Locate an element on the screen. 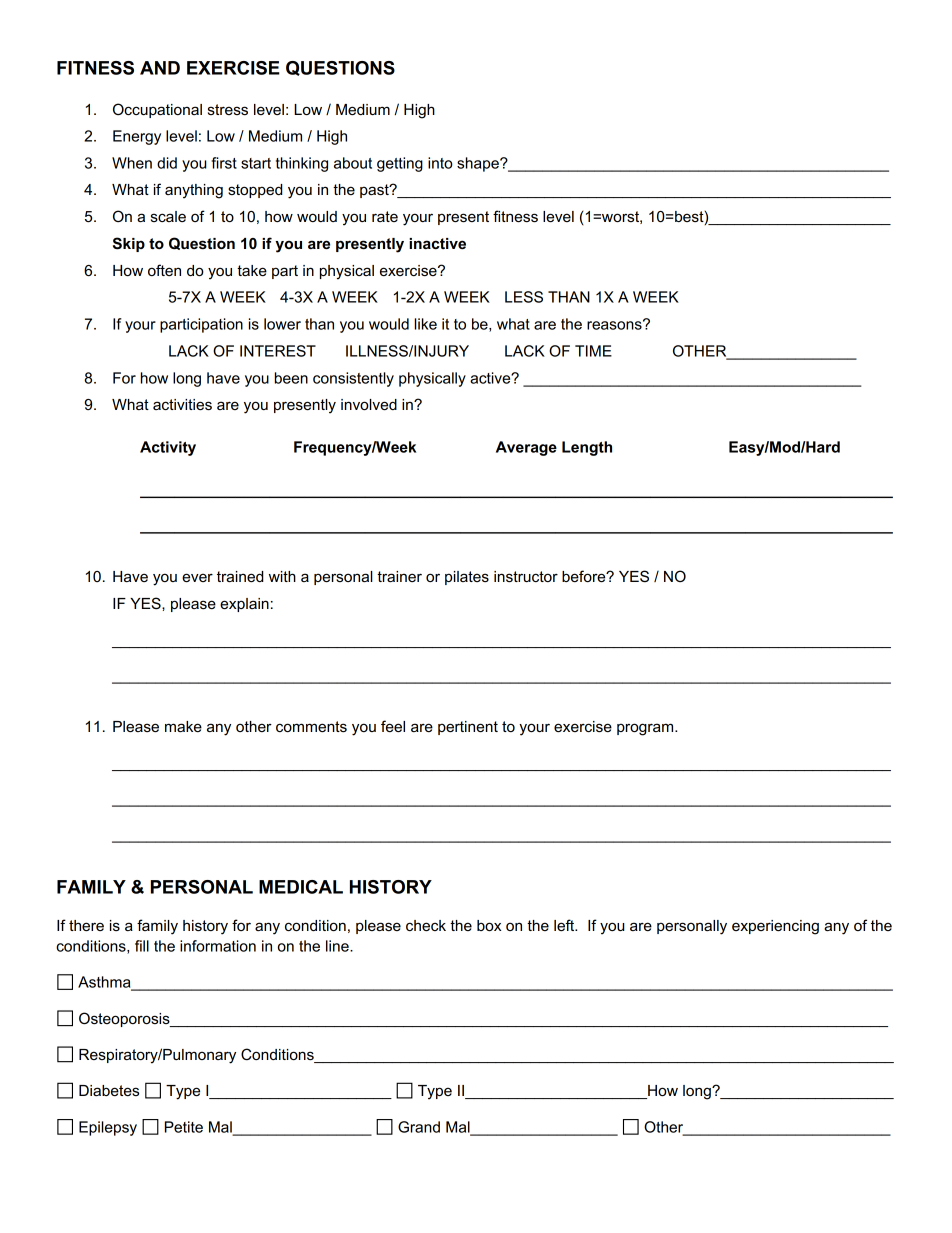  LESS is located at coordinates (524, 297).
